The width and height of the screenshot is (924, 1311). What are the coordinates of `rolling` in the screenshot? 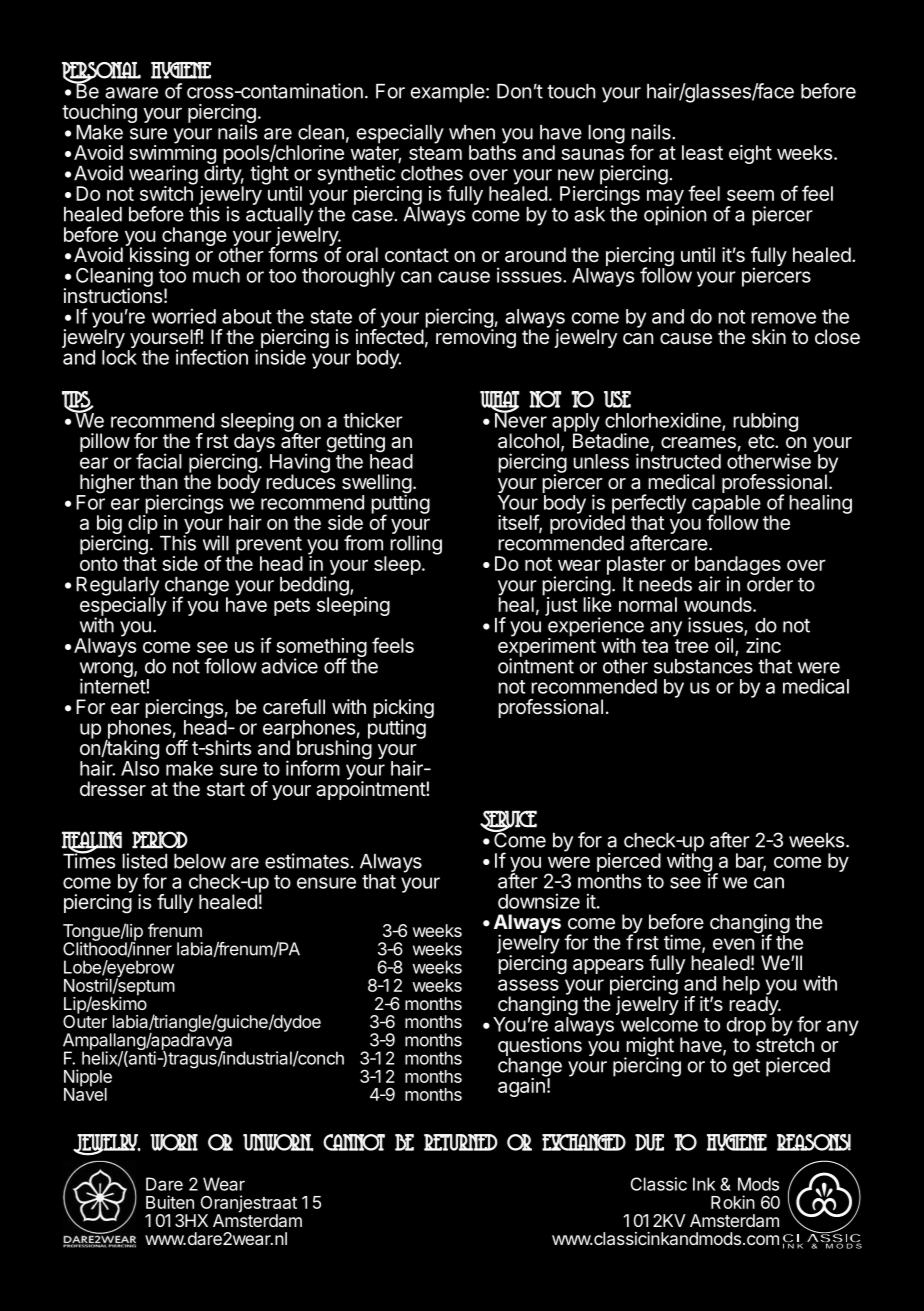 It's located at (416, 544).
